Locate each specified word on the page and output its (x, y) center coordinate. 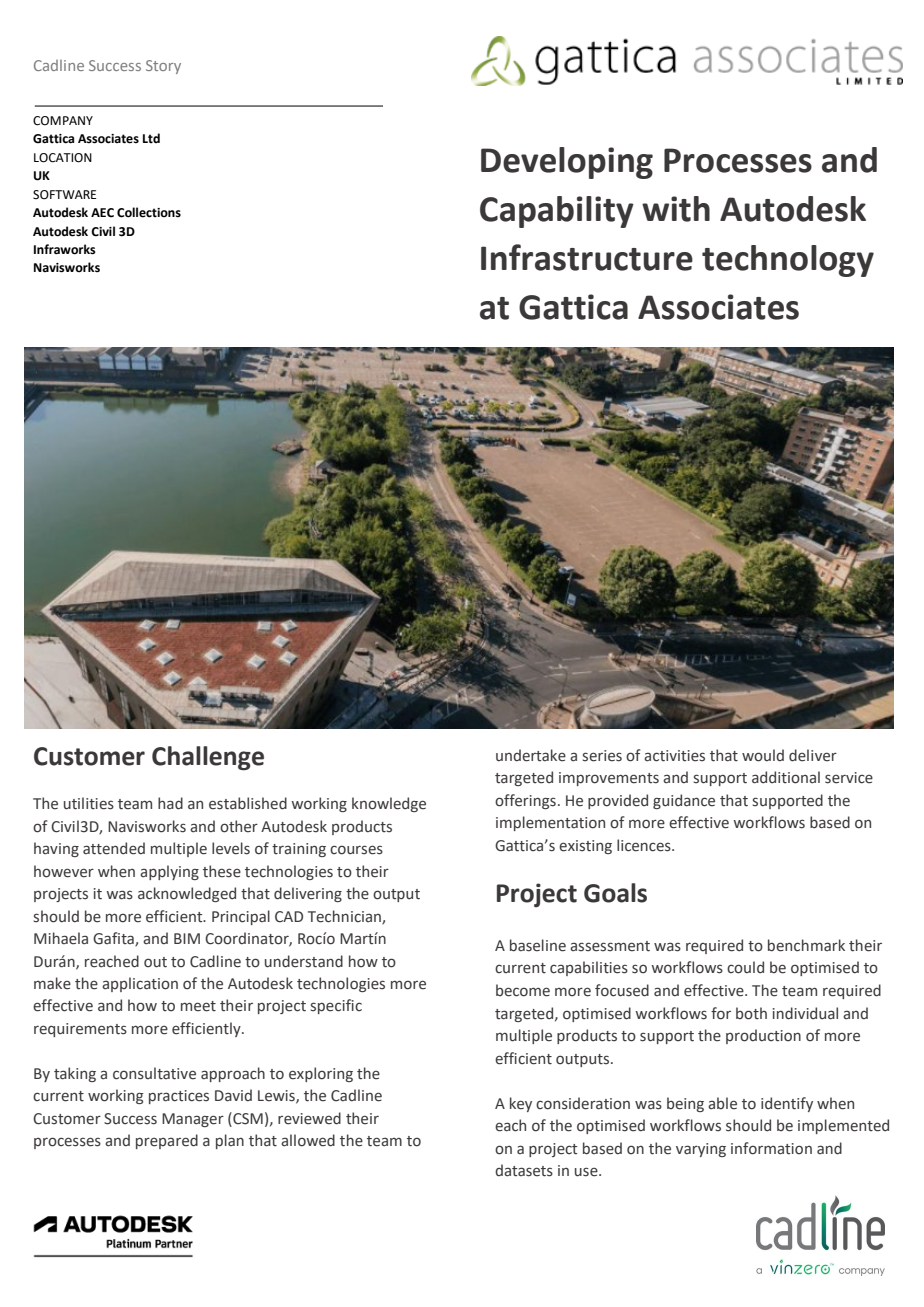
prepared (167, 1141)
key (521, 1104)
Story (163, 67)
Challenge (208, 758)
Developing (567, 163)
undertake (531, 755)
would (763, 755)
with (676, 209)
